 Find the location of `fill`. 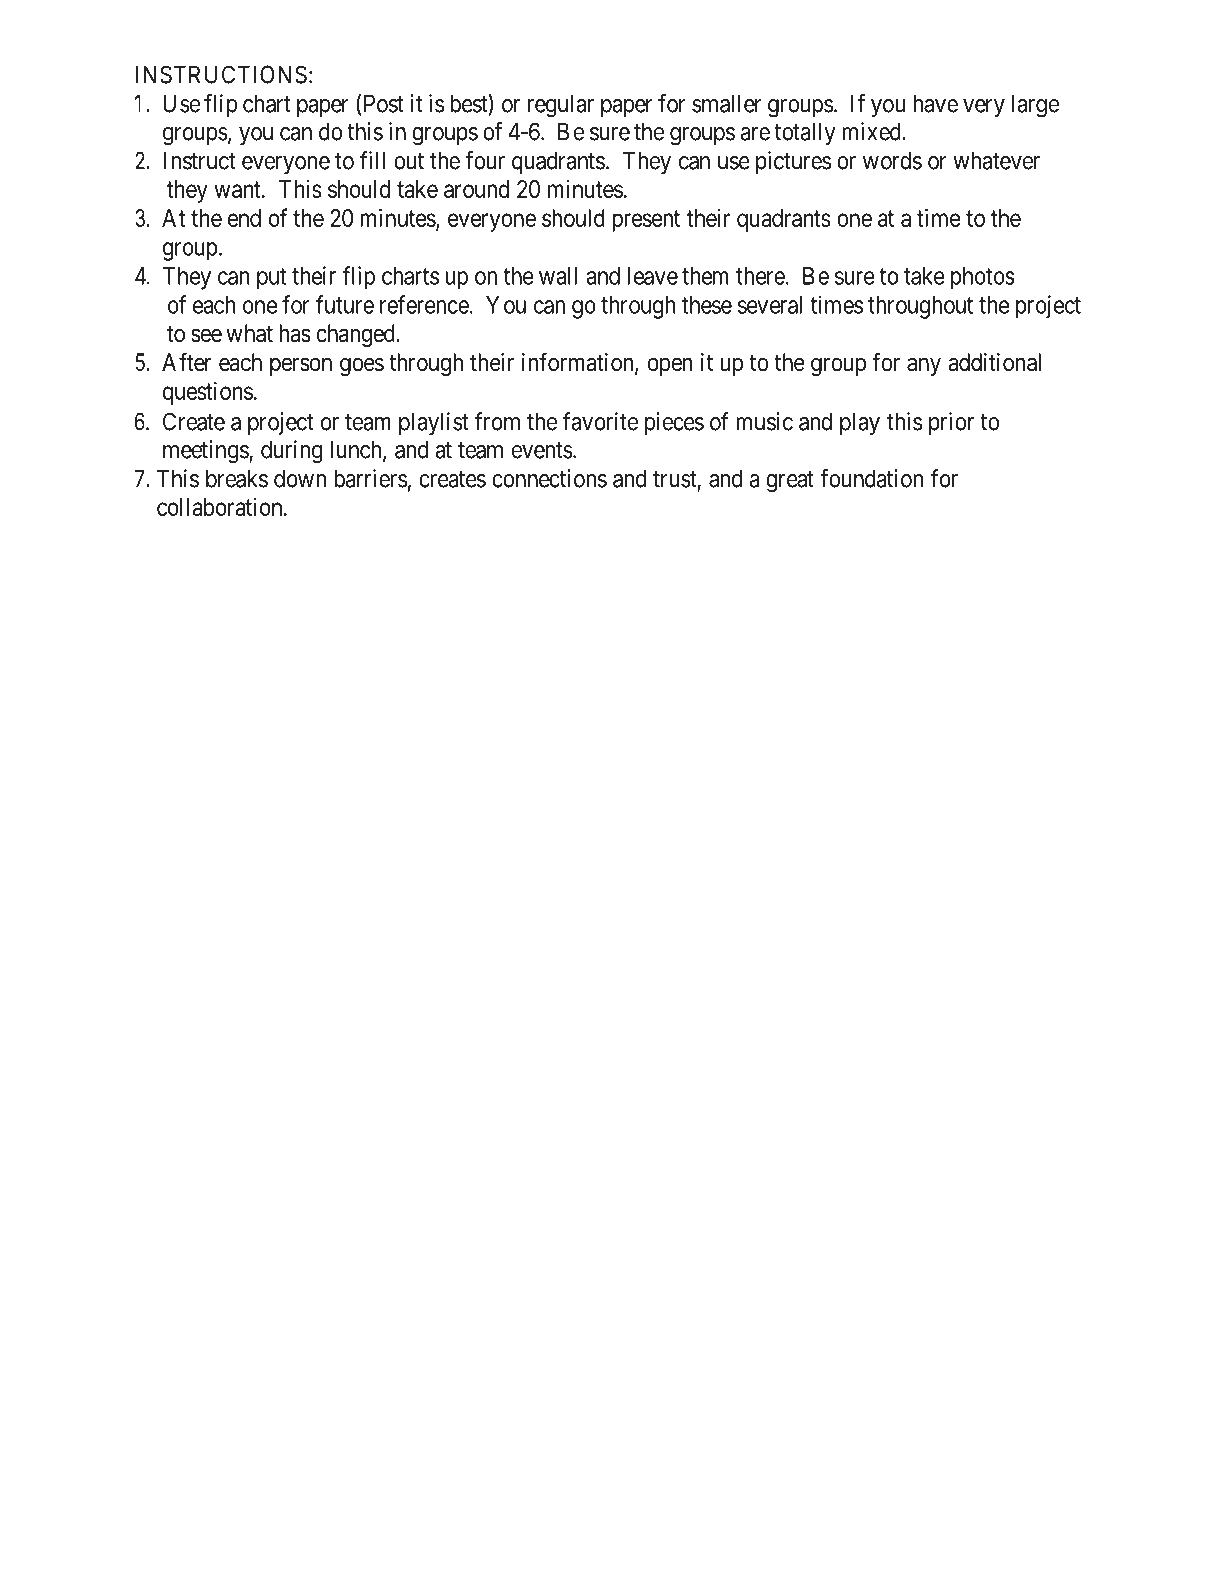

fill is located at coordinates (372, 160).
